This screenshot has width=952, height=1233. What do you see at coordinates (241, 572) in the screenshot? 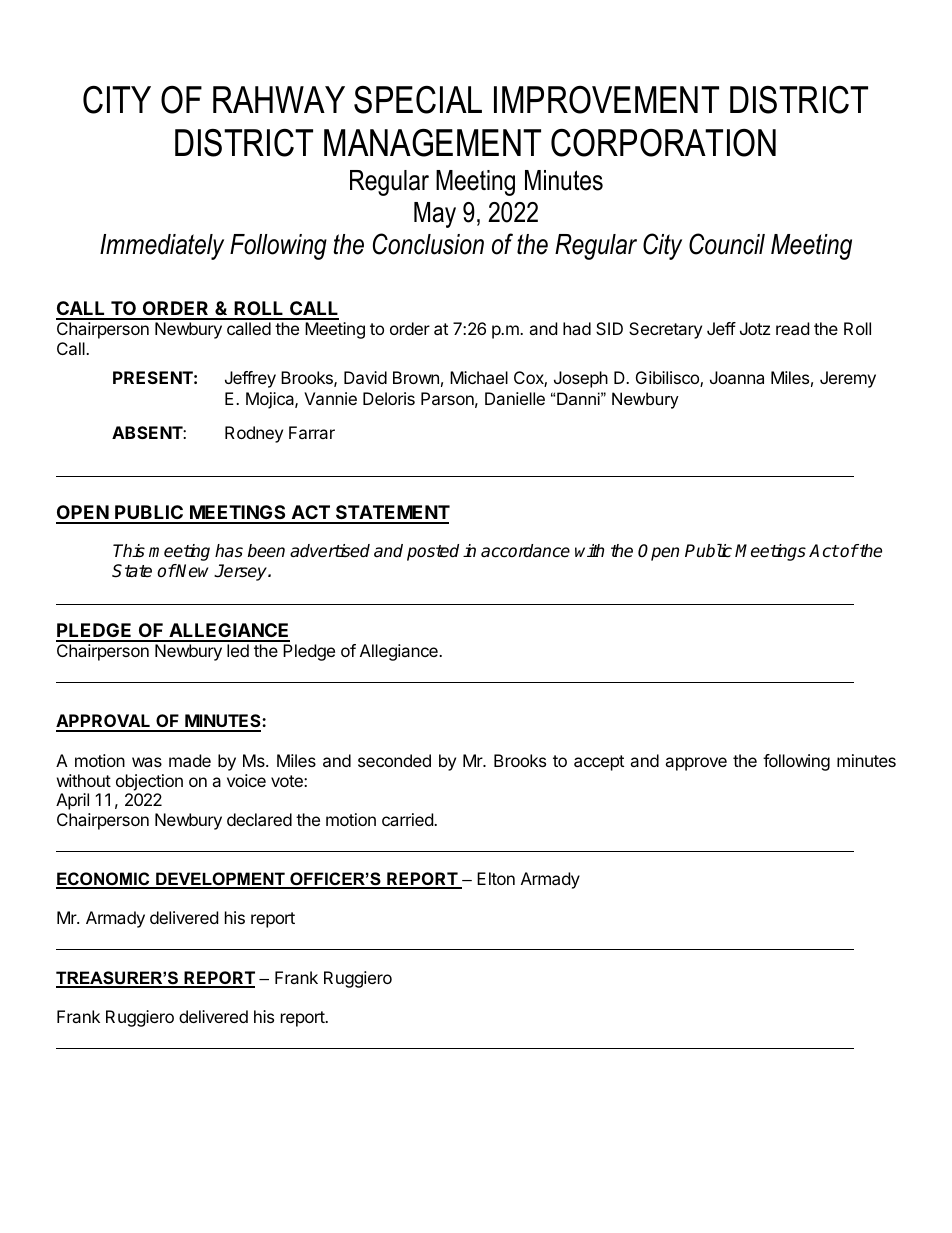
I see `Jersey` at bounding box center [241, 572].
